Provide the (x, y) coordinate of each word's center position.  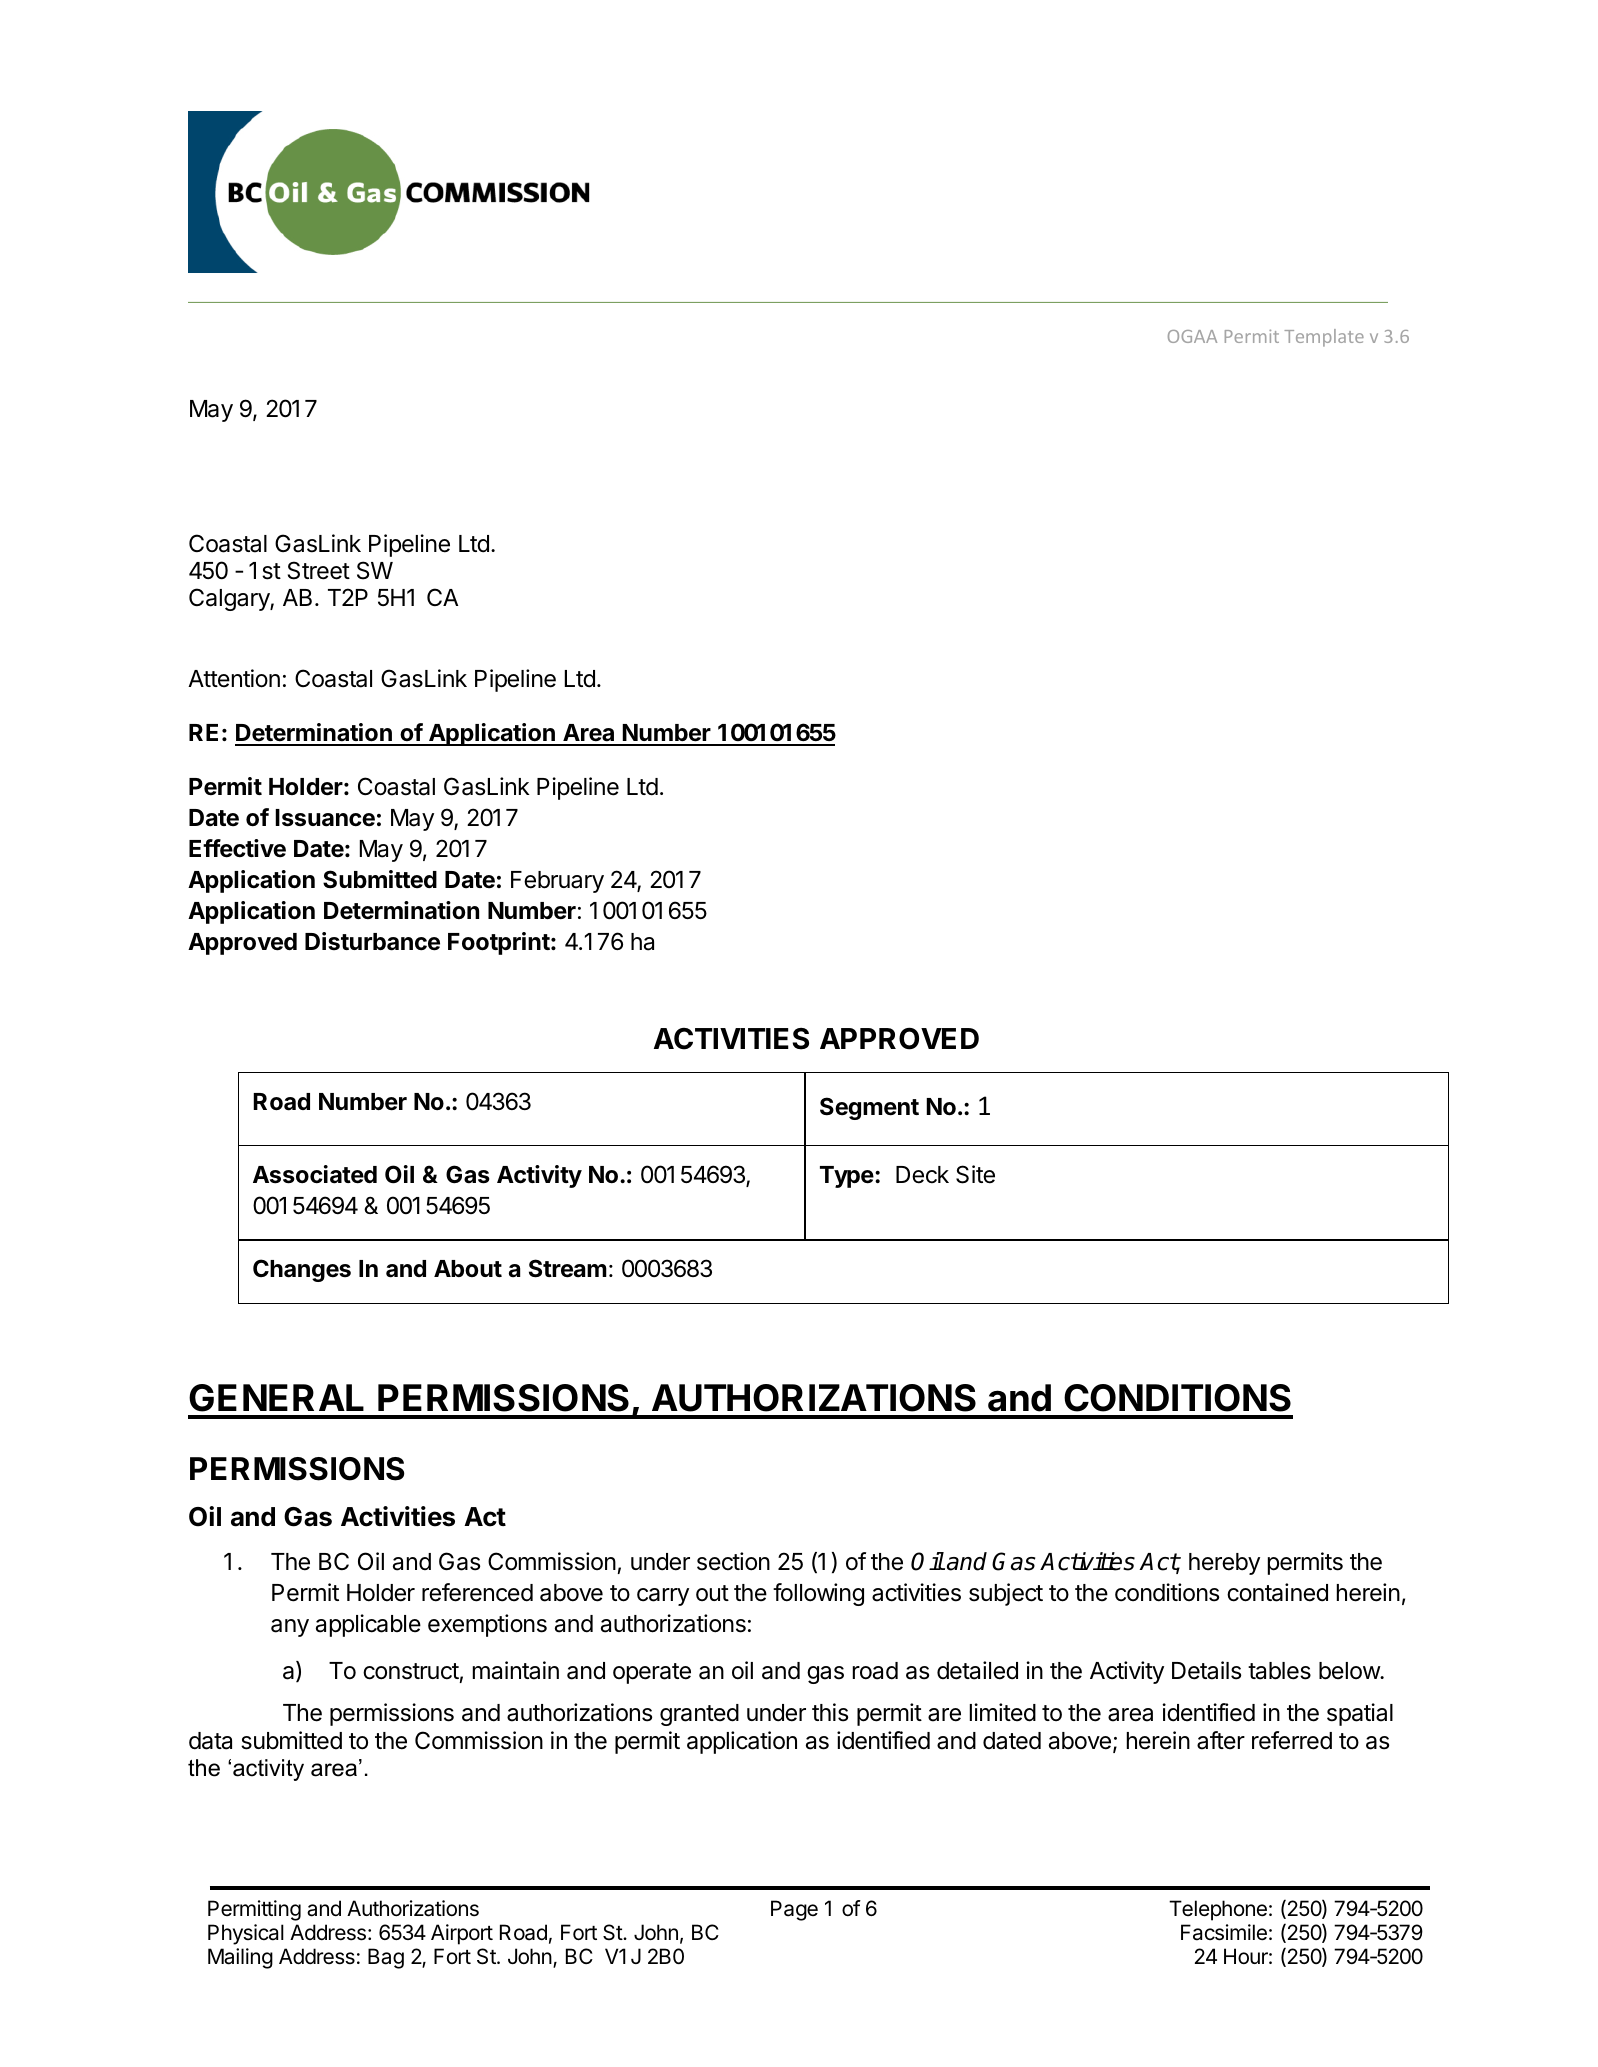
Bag (386, 1958)
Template (1324, 338)
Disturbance (372, 941)
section (733, 1561)
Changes (302, 1270)
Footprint (500, 943)
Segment (869, 1108)
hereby (1224, 1564)
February (557, 882)
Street (319, 570)
